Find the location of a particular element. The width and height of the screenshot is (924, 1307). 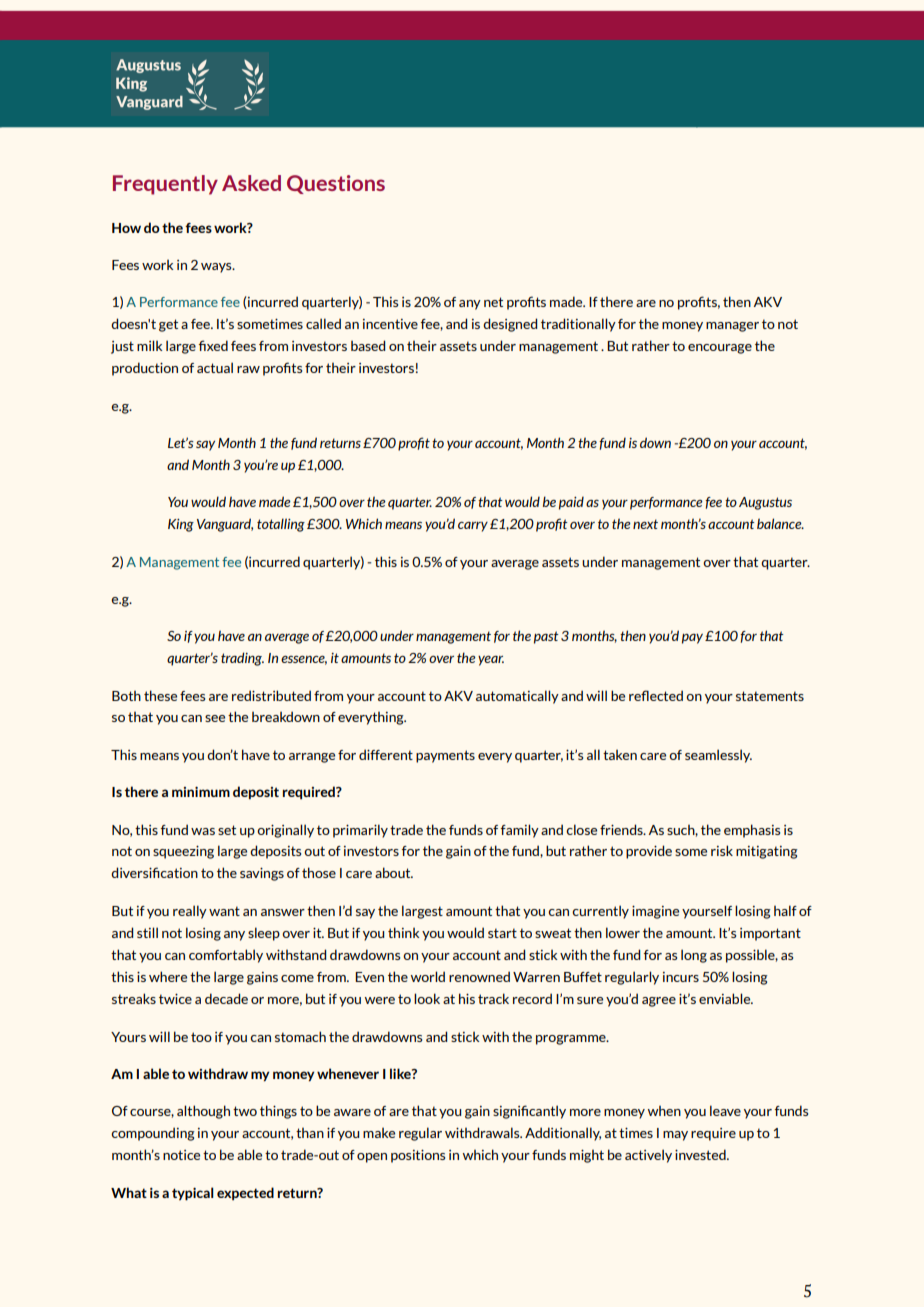

reflected is located at coordinates (656, 695).
